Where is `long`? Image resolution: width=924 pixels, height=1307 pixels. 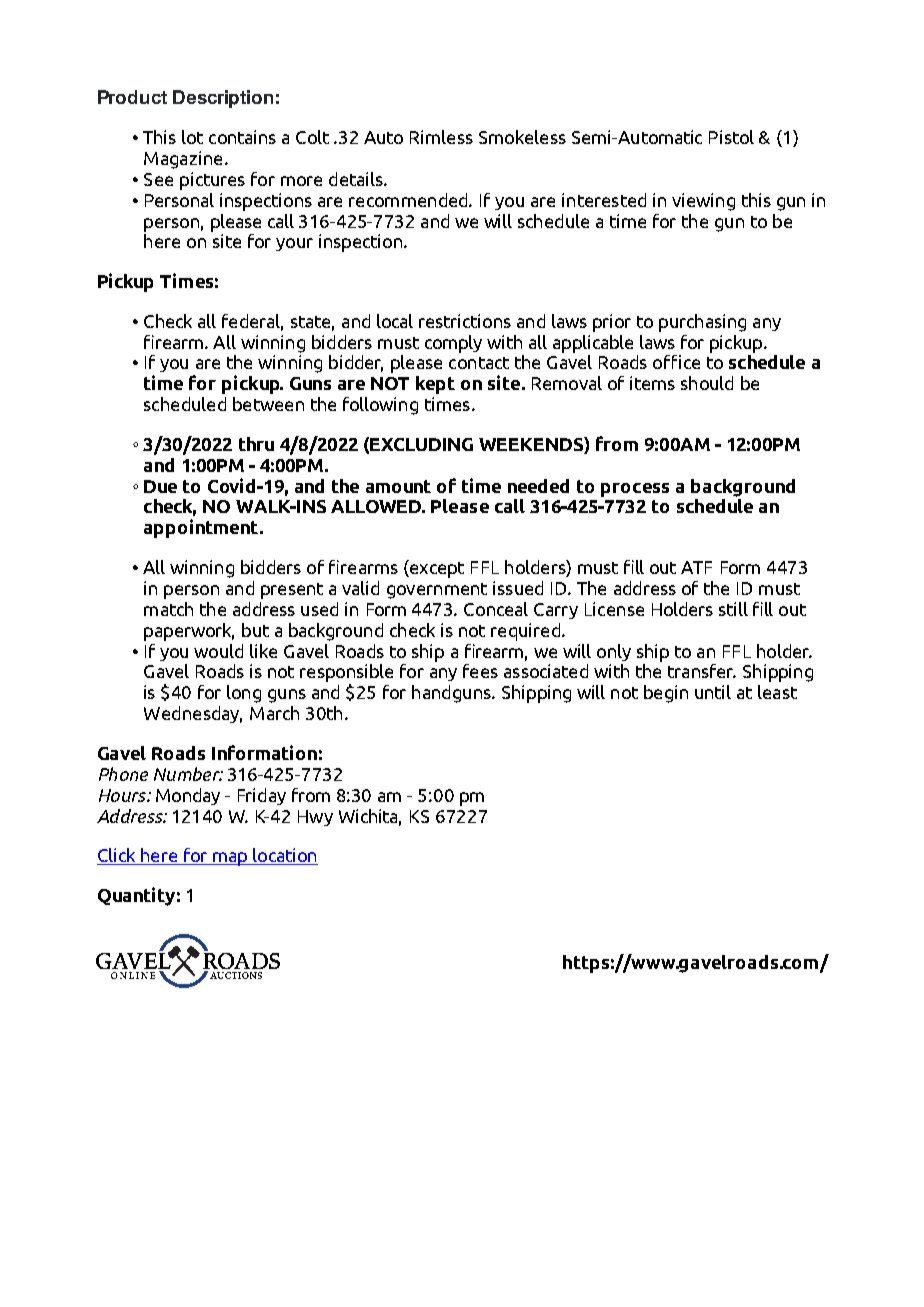
long is located at coordinates (244, 694).
